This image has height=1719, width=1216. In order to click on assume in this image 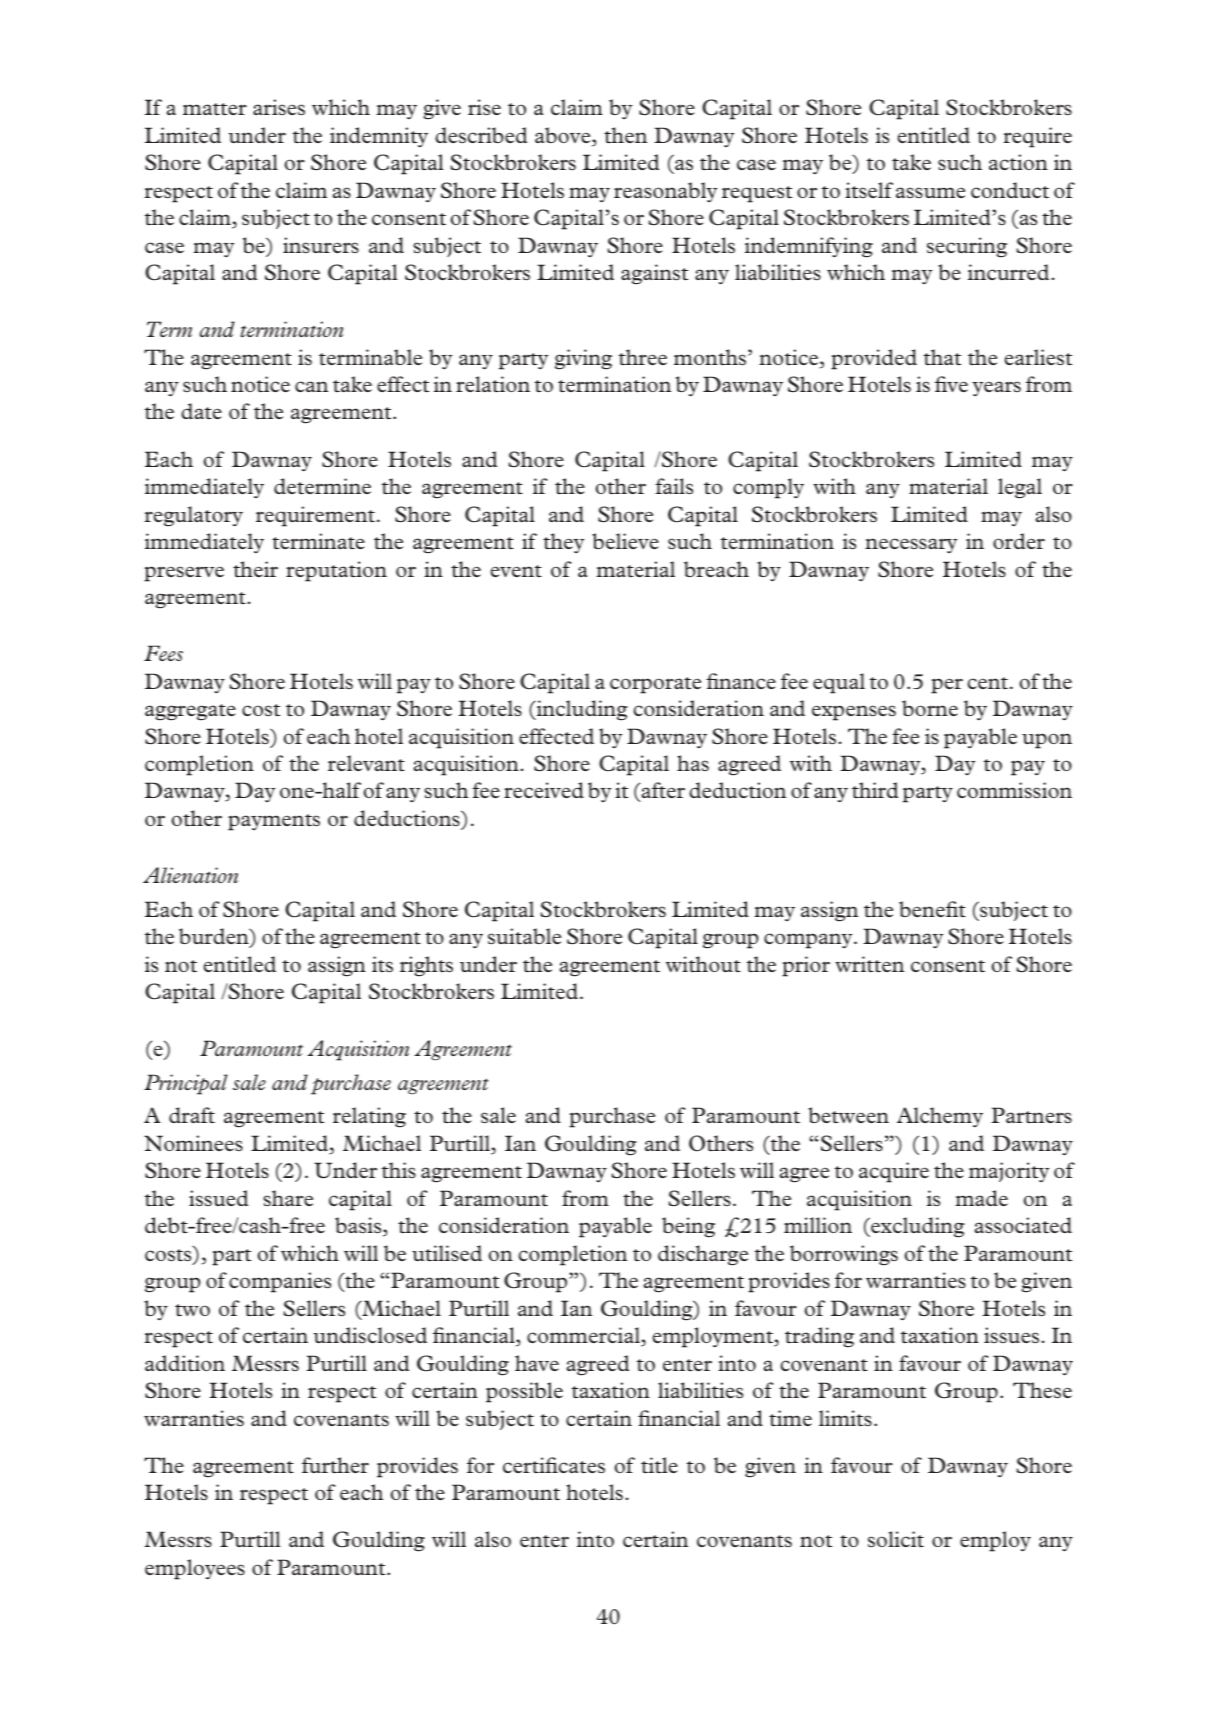, I will do `click(930, 192)`.
